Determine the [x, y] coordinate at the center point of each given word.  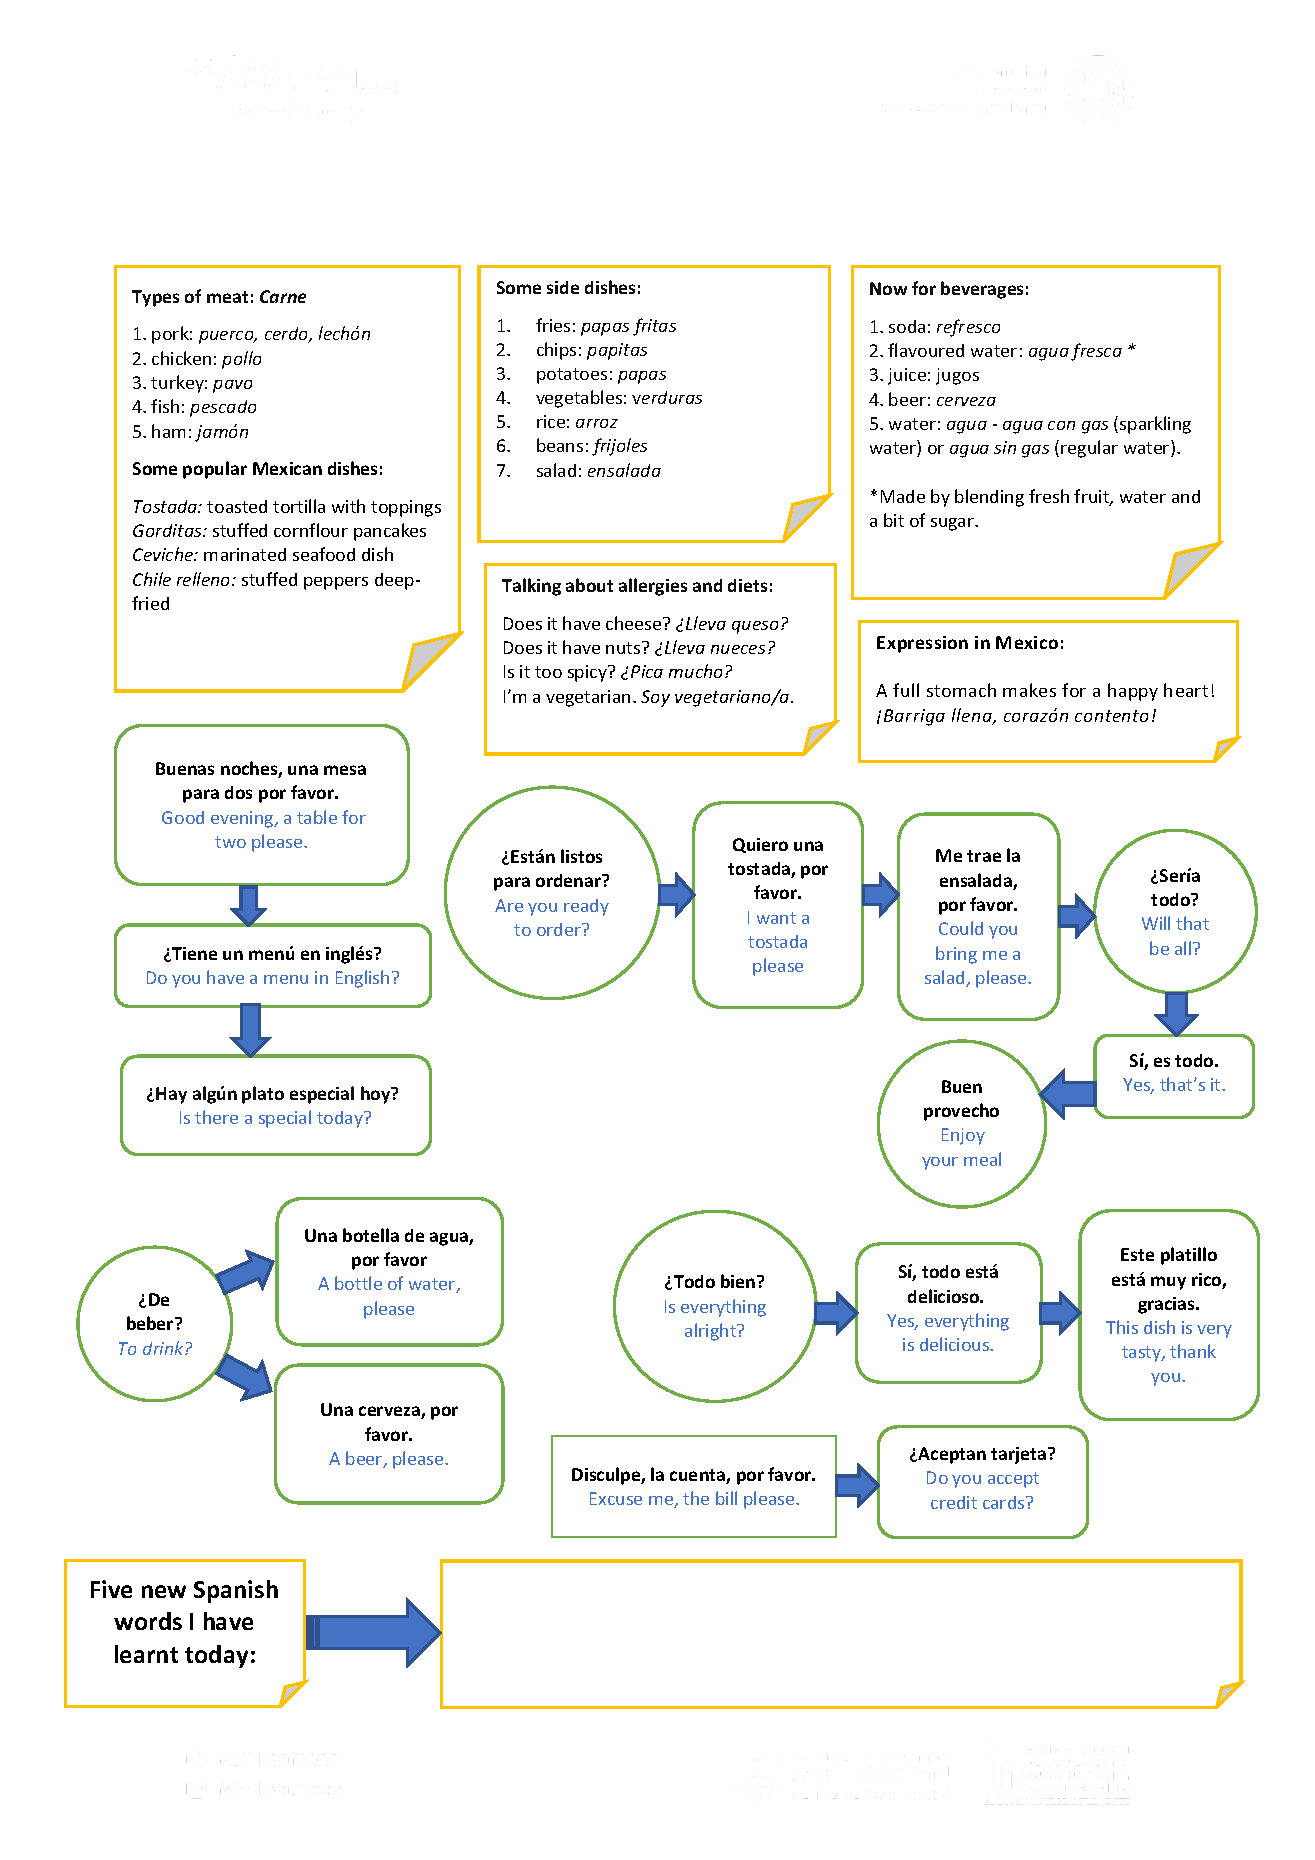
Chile [152, 579]
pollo [241, 360]
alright [712, 1332]
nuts [624, 647]
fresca [1096, 352]
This [1122, 1327]
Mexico [1027, 642]
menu [286, 979]
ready [586, 907]
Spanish [236, 1591]
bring [956, 955]
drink [164, 1348]
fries [553, 325]
